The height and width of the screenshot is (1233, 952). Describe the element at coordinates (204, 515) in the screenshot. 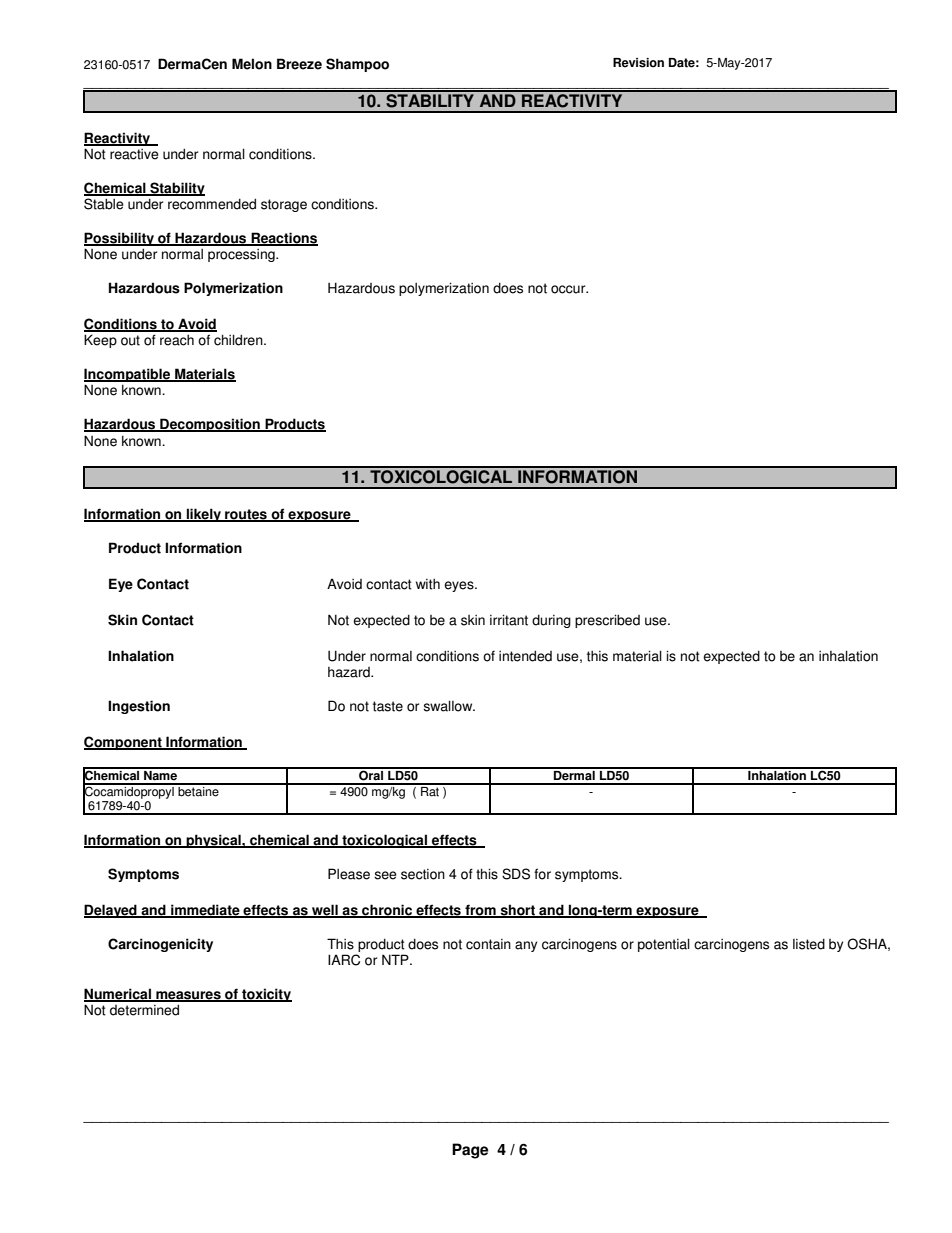

I see `likely` at that location.
